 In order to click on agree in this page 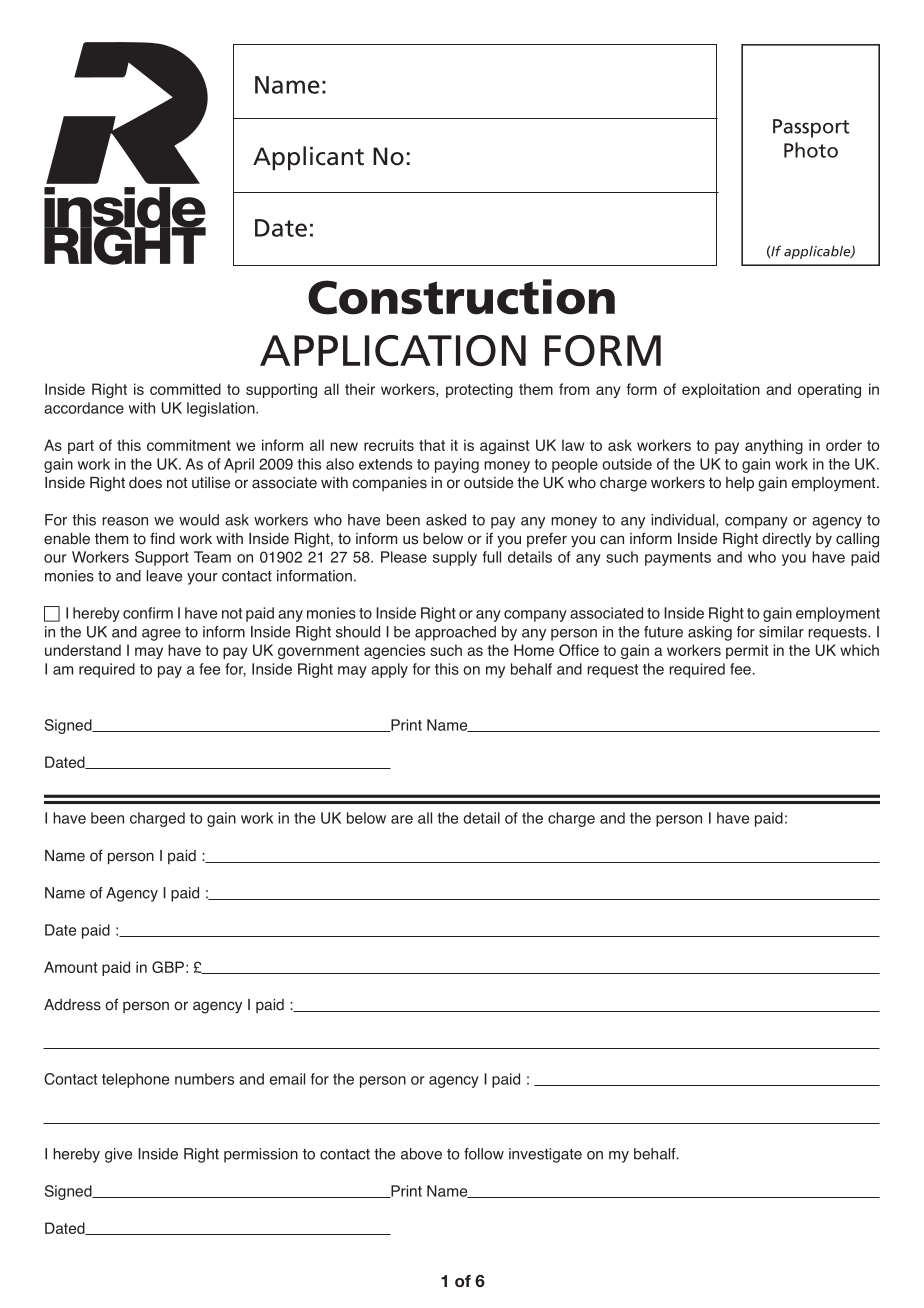, I will do `click(161, 635)`.
